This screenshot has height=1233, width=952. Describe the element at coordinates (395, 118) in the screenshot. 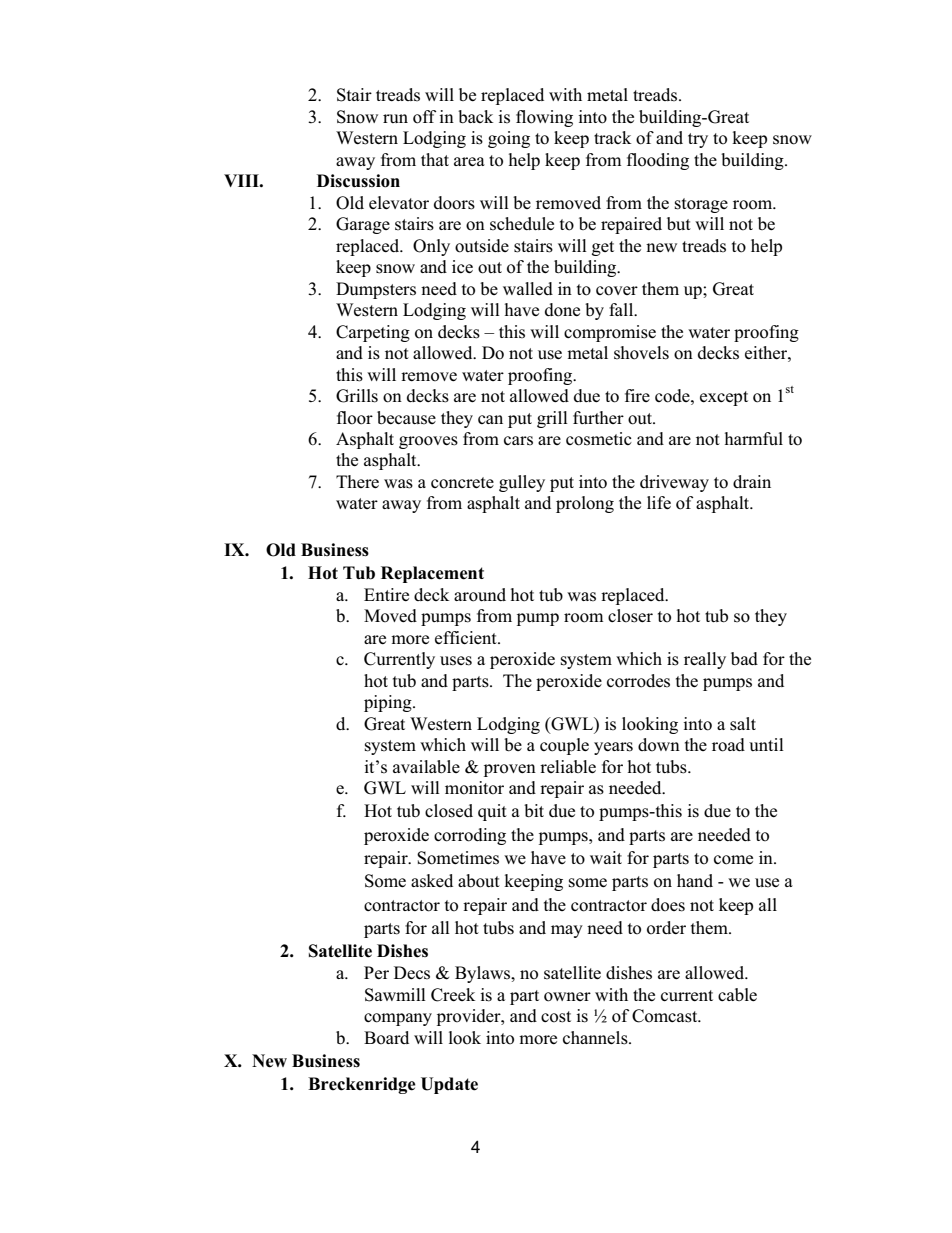

I see `run` at that location.
